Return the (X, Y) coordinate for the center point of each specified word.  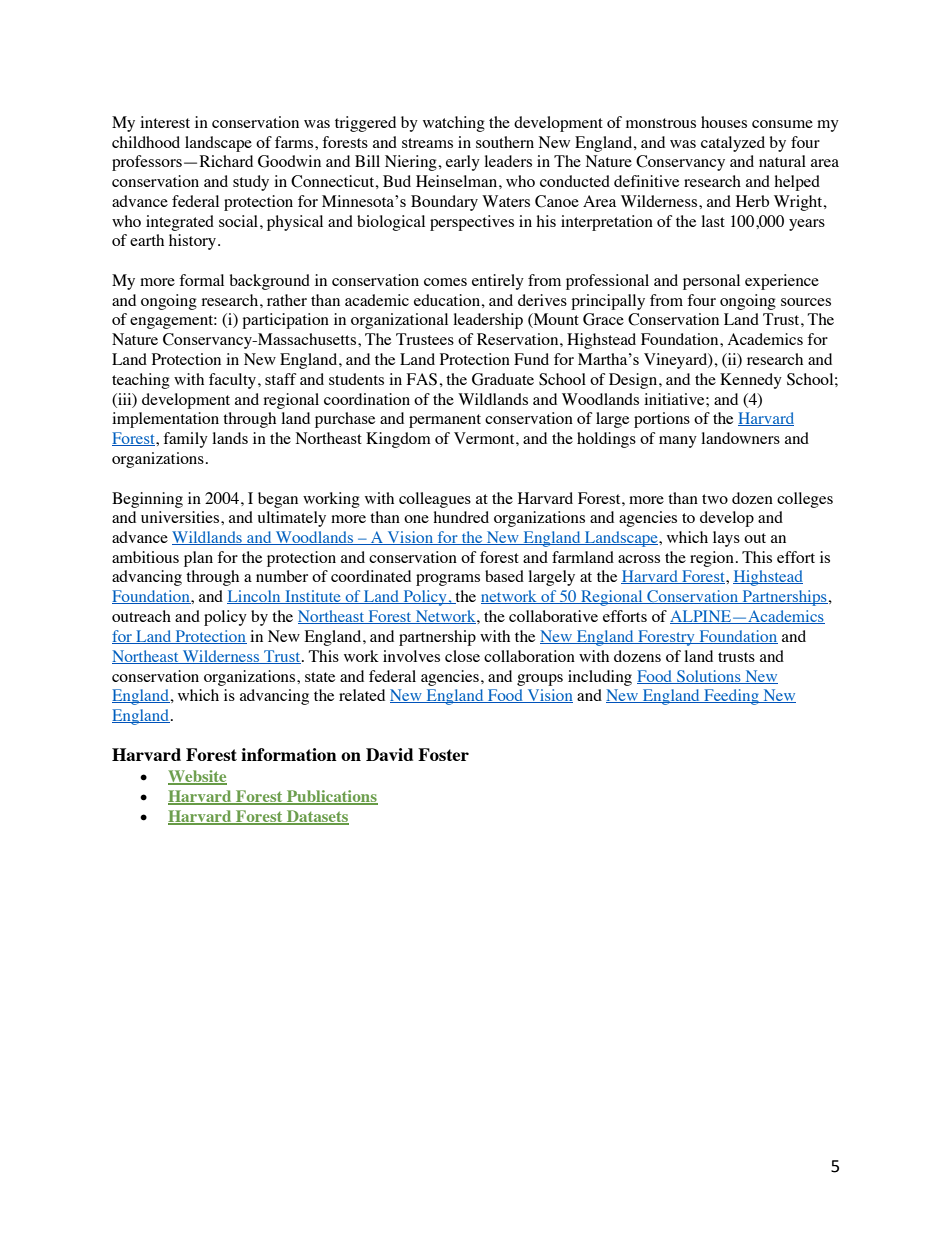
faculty (232, 381)
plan (198, 559)
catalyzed (733, 144)
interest (165, 122)
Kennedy (751, 381)
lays (726, 539)
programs (448, 580)
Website (197, 777)
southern (505, 142)
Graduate (503, 379)
